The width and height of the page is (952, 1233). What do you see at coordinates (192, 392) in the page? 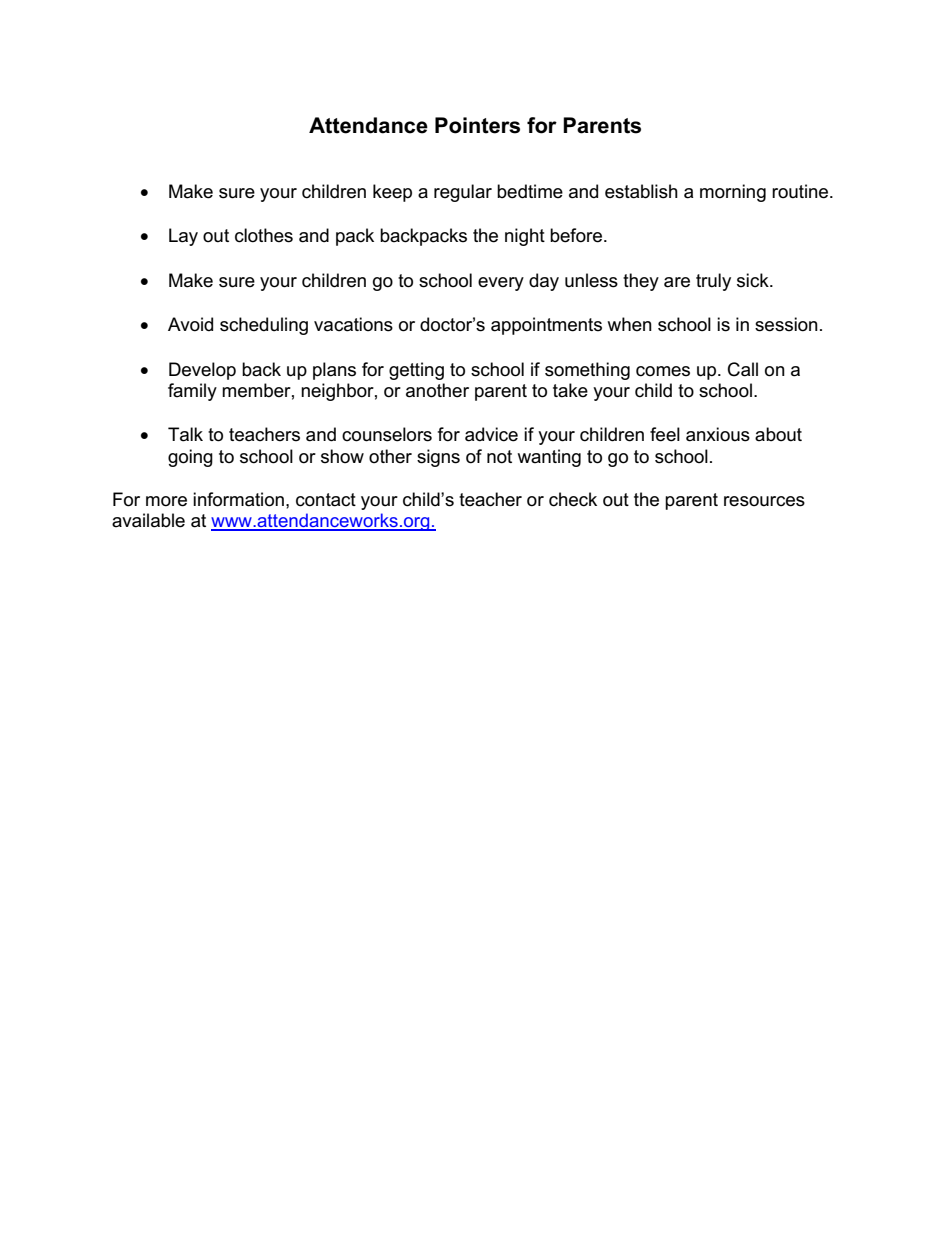
I see `family` at bounding box center [192, 392].
